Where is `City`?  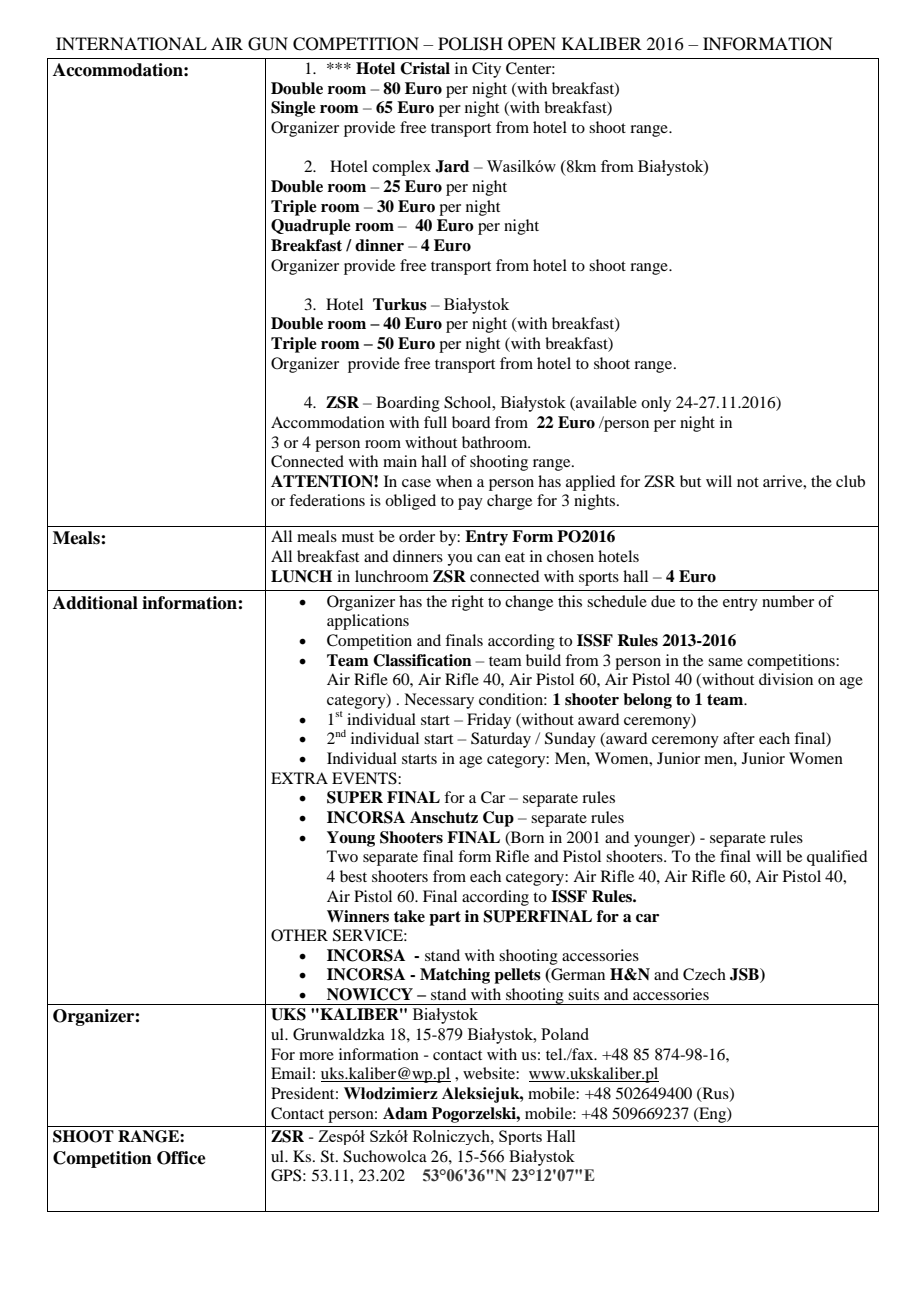
City is located at coordinates (486, 70).
